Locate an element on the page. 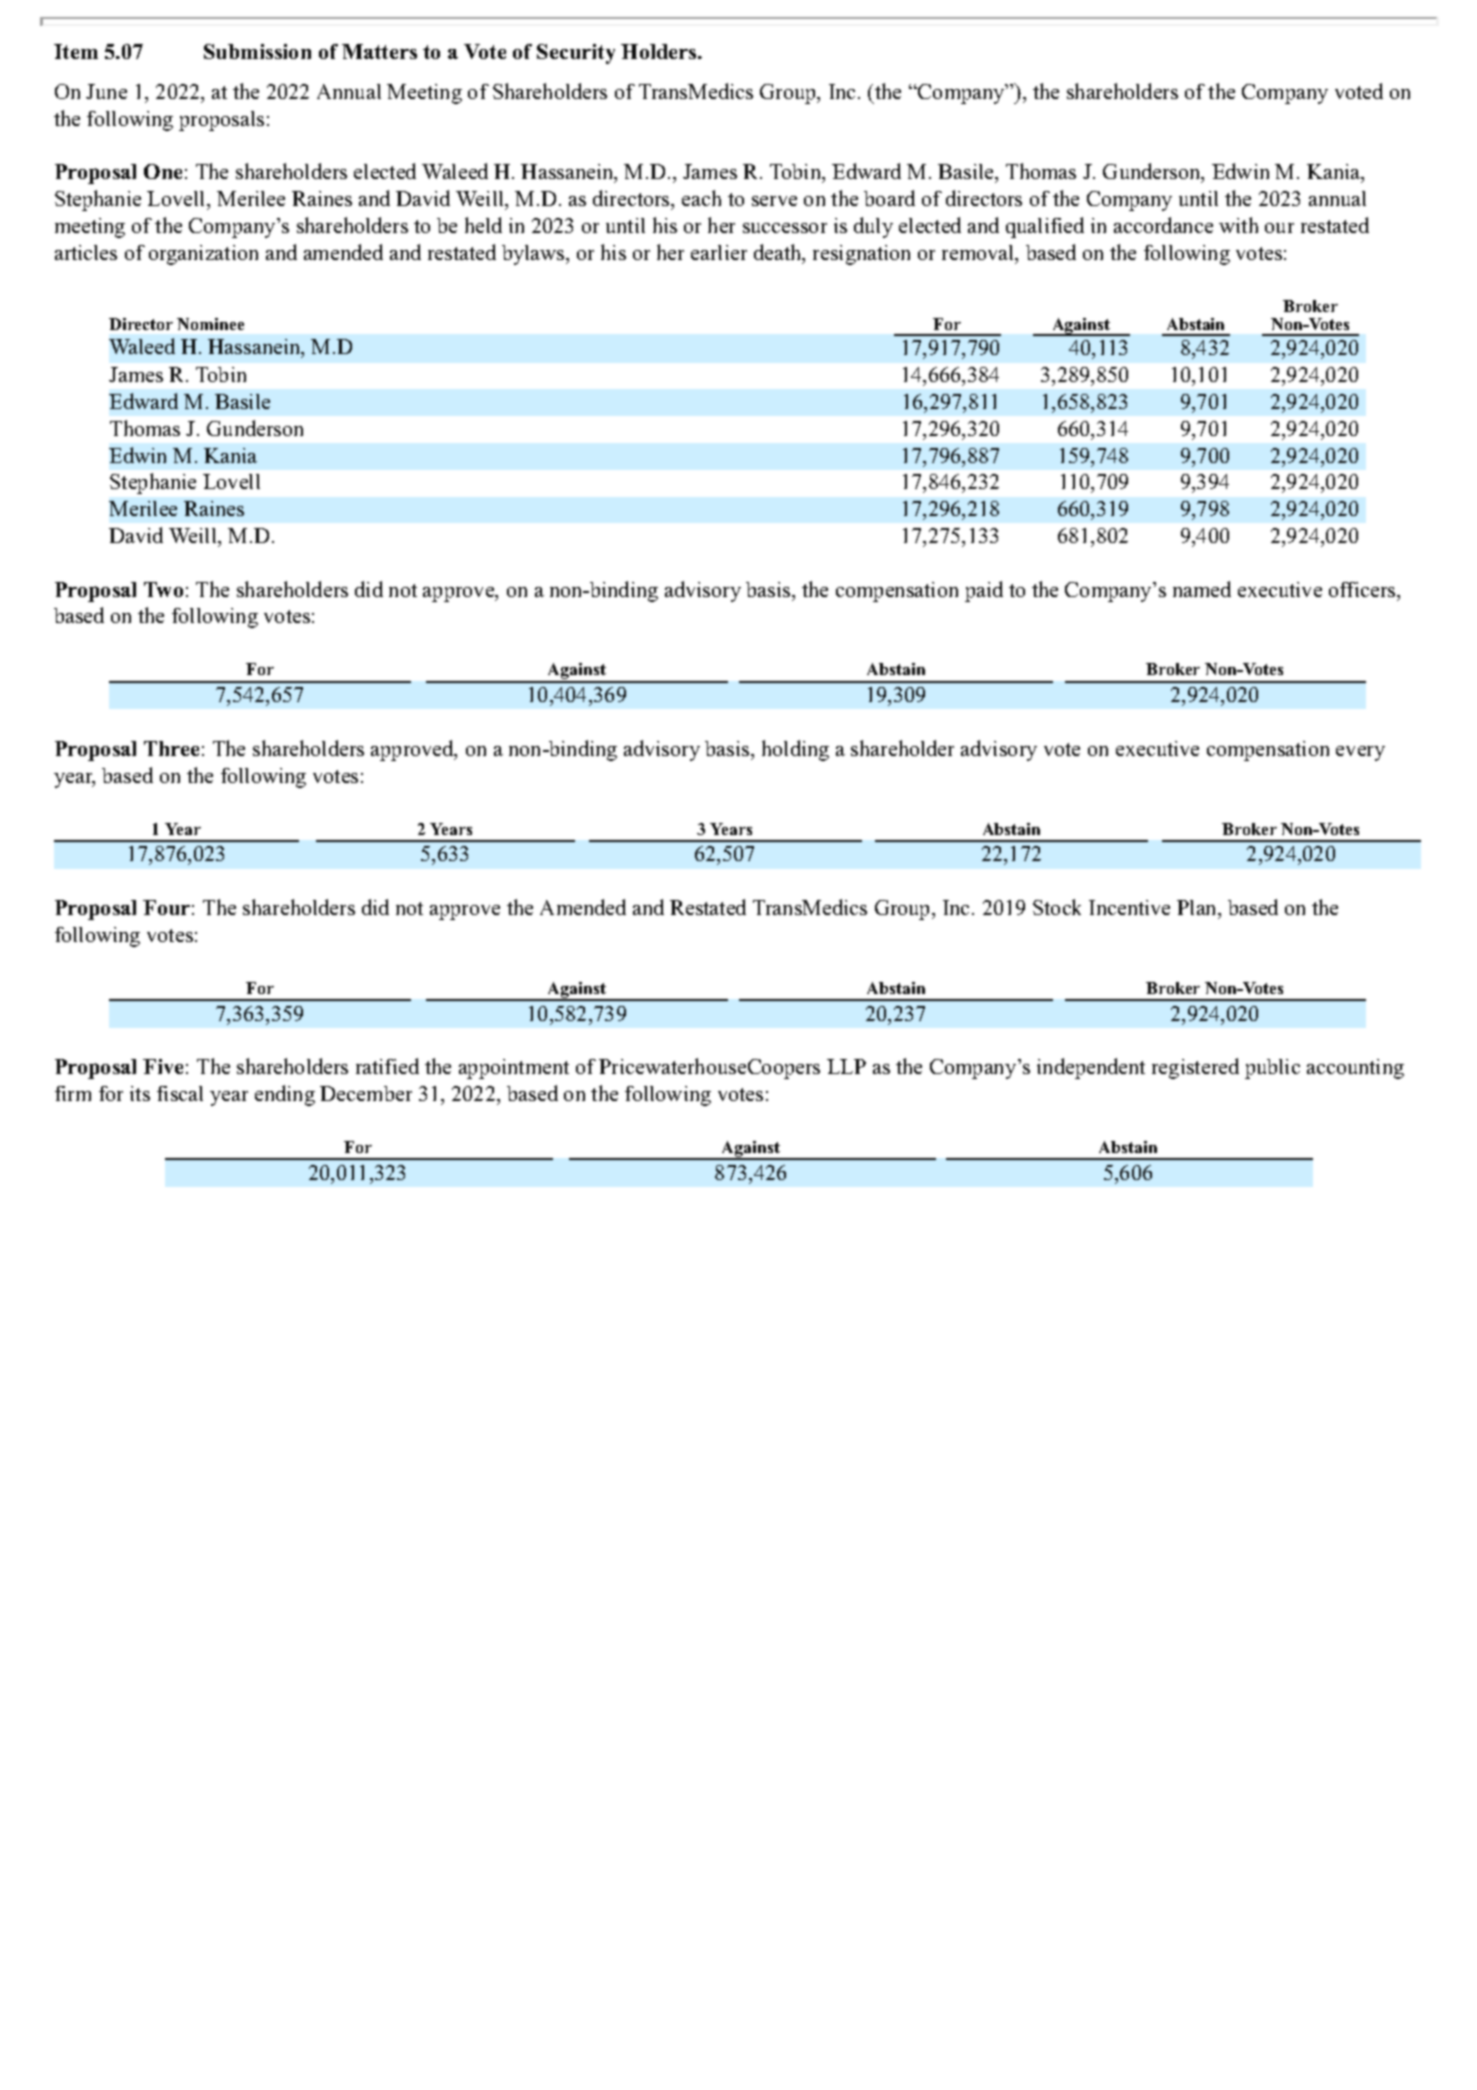  holding is located at coordinates (795, 750).
